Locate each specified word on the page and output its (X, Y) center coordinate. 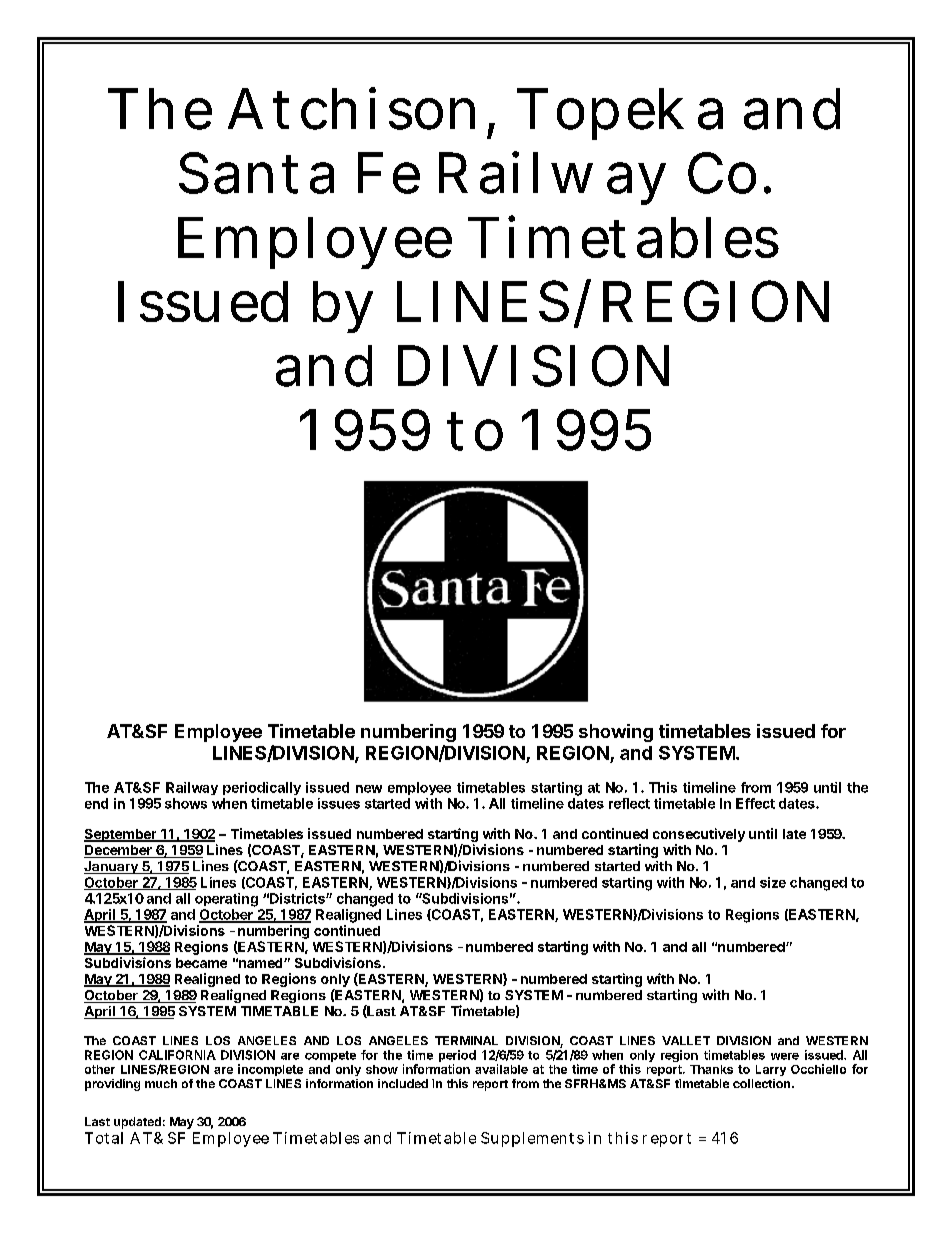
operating (226, 900)
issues (339, 803)
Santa (256, 173)
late (794, 834)
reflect (629, 803)
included (403, 1083)
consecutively (699, 835)
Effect (755, 803)
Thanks (711, 1069)
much (161, 1083)
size (773, 882)
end (96, 803)
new (369, 789)
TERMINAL (466, 1040)
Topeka (620, 114)
